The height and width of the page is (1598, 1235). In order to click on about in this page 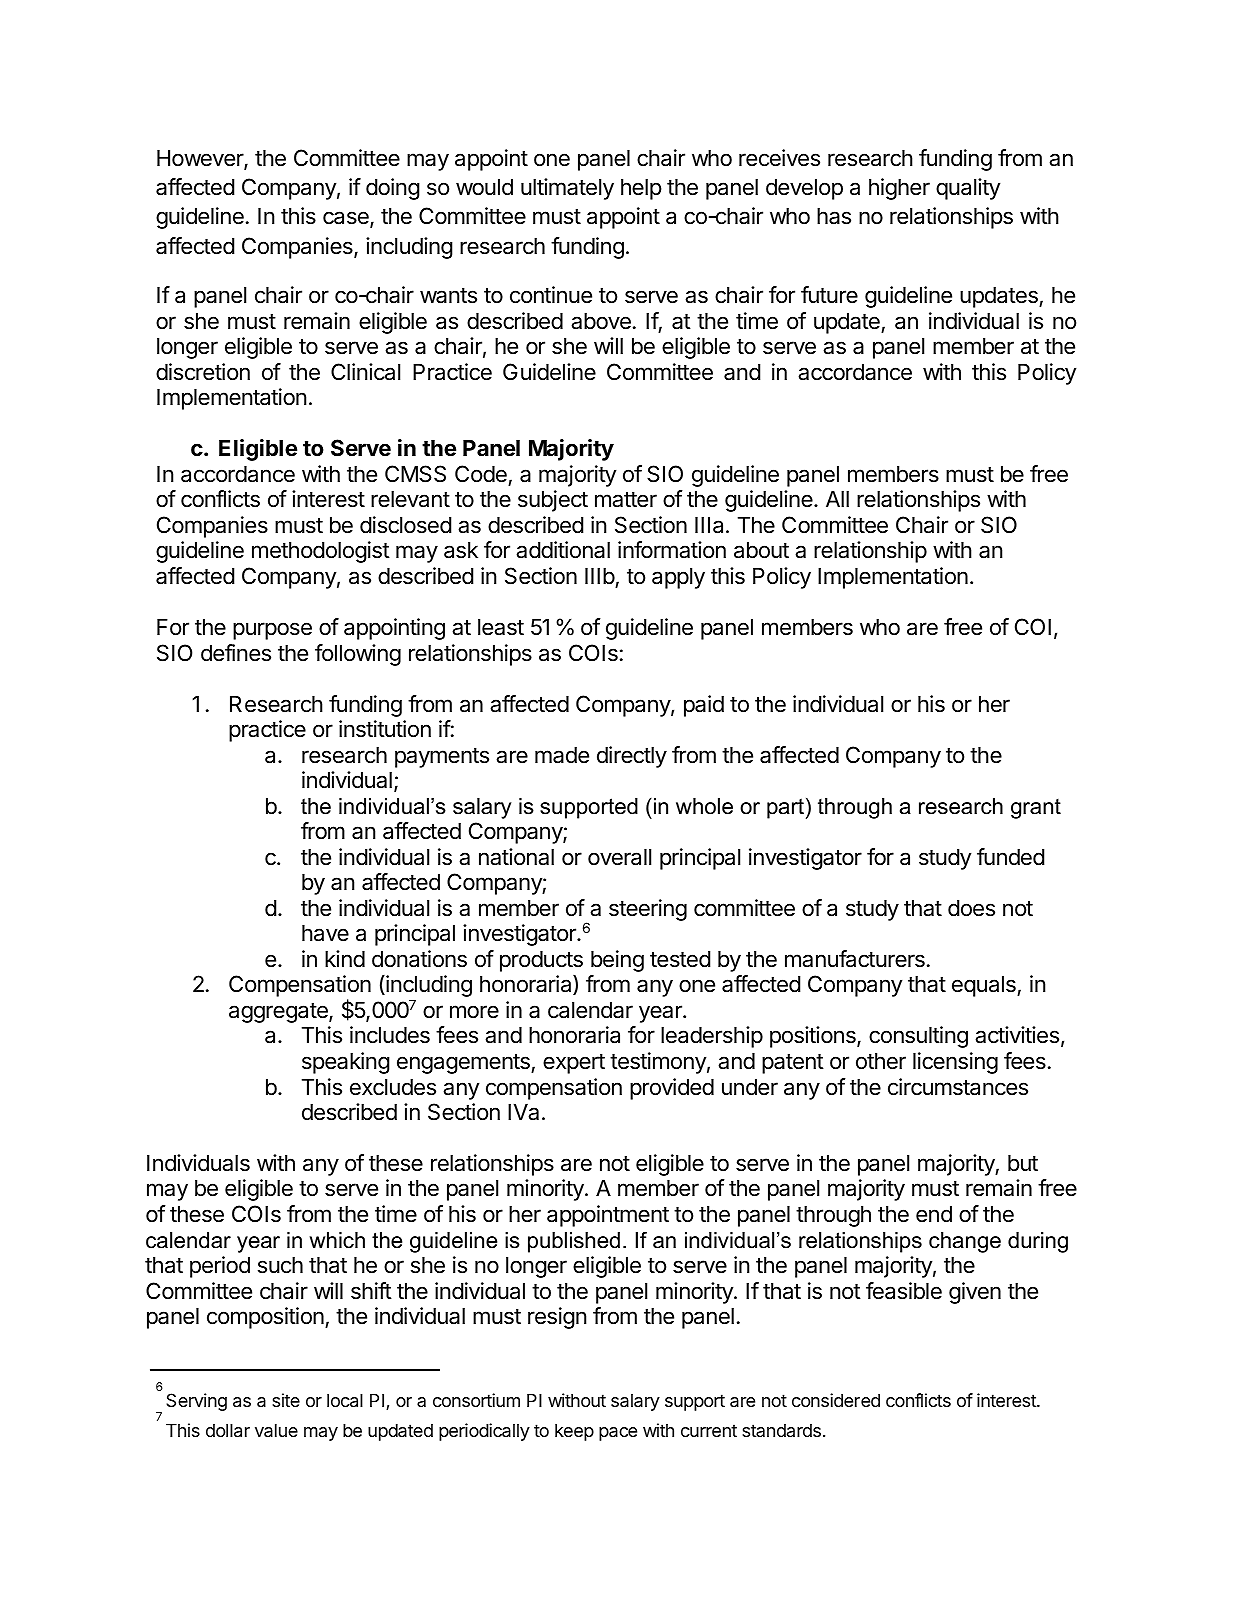, I will do `click(761, 550)`.
